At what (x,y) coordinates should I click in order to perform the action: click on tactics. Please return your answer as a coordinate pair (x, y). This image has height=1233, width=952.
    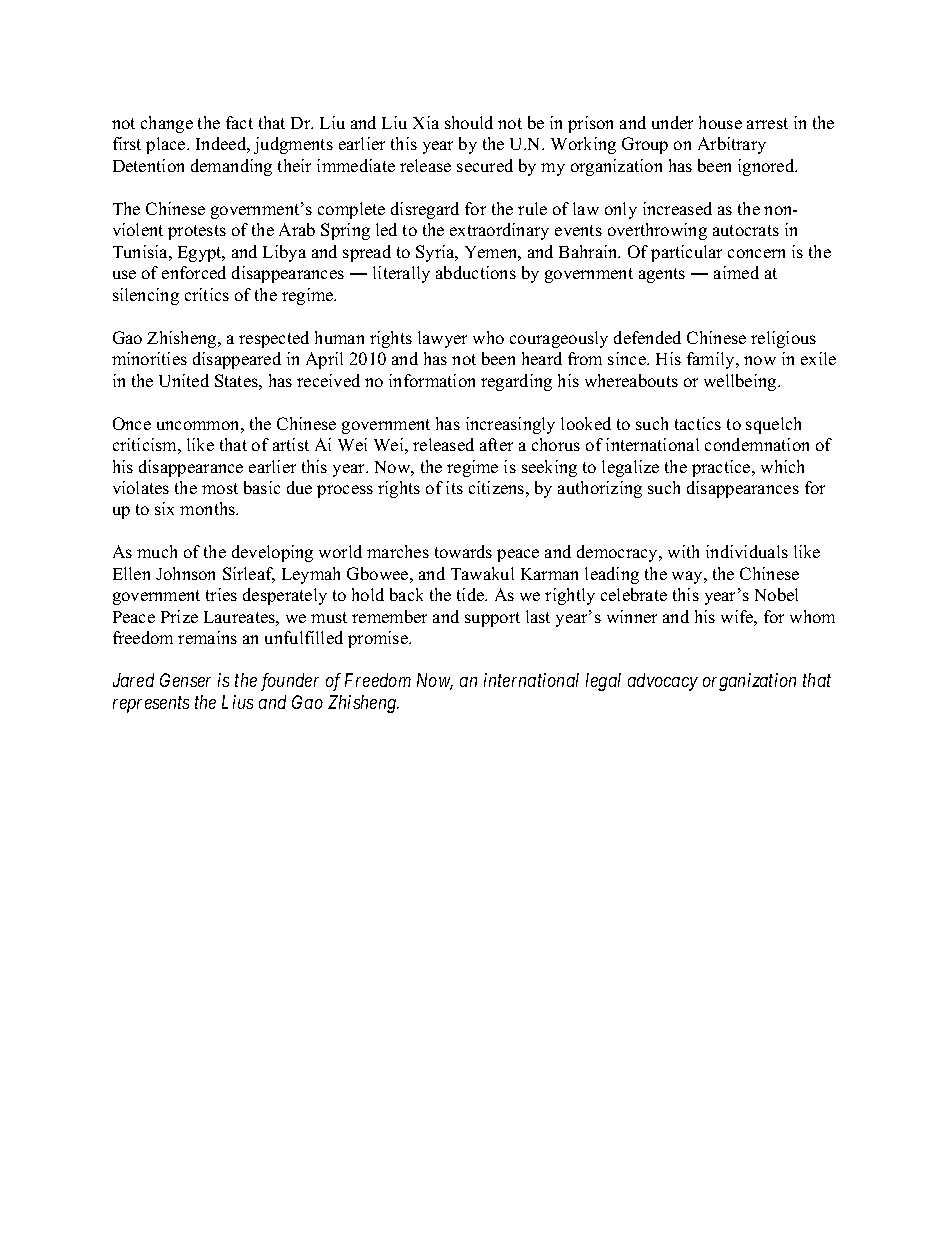
    Looking at the image, I should click on (698, 423).
